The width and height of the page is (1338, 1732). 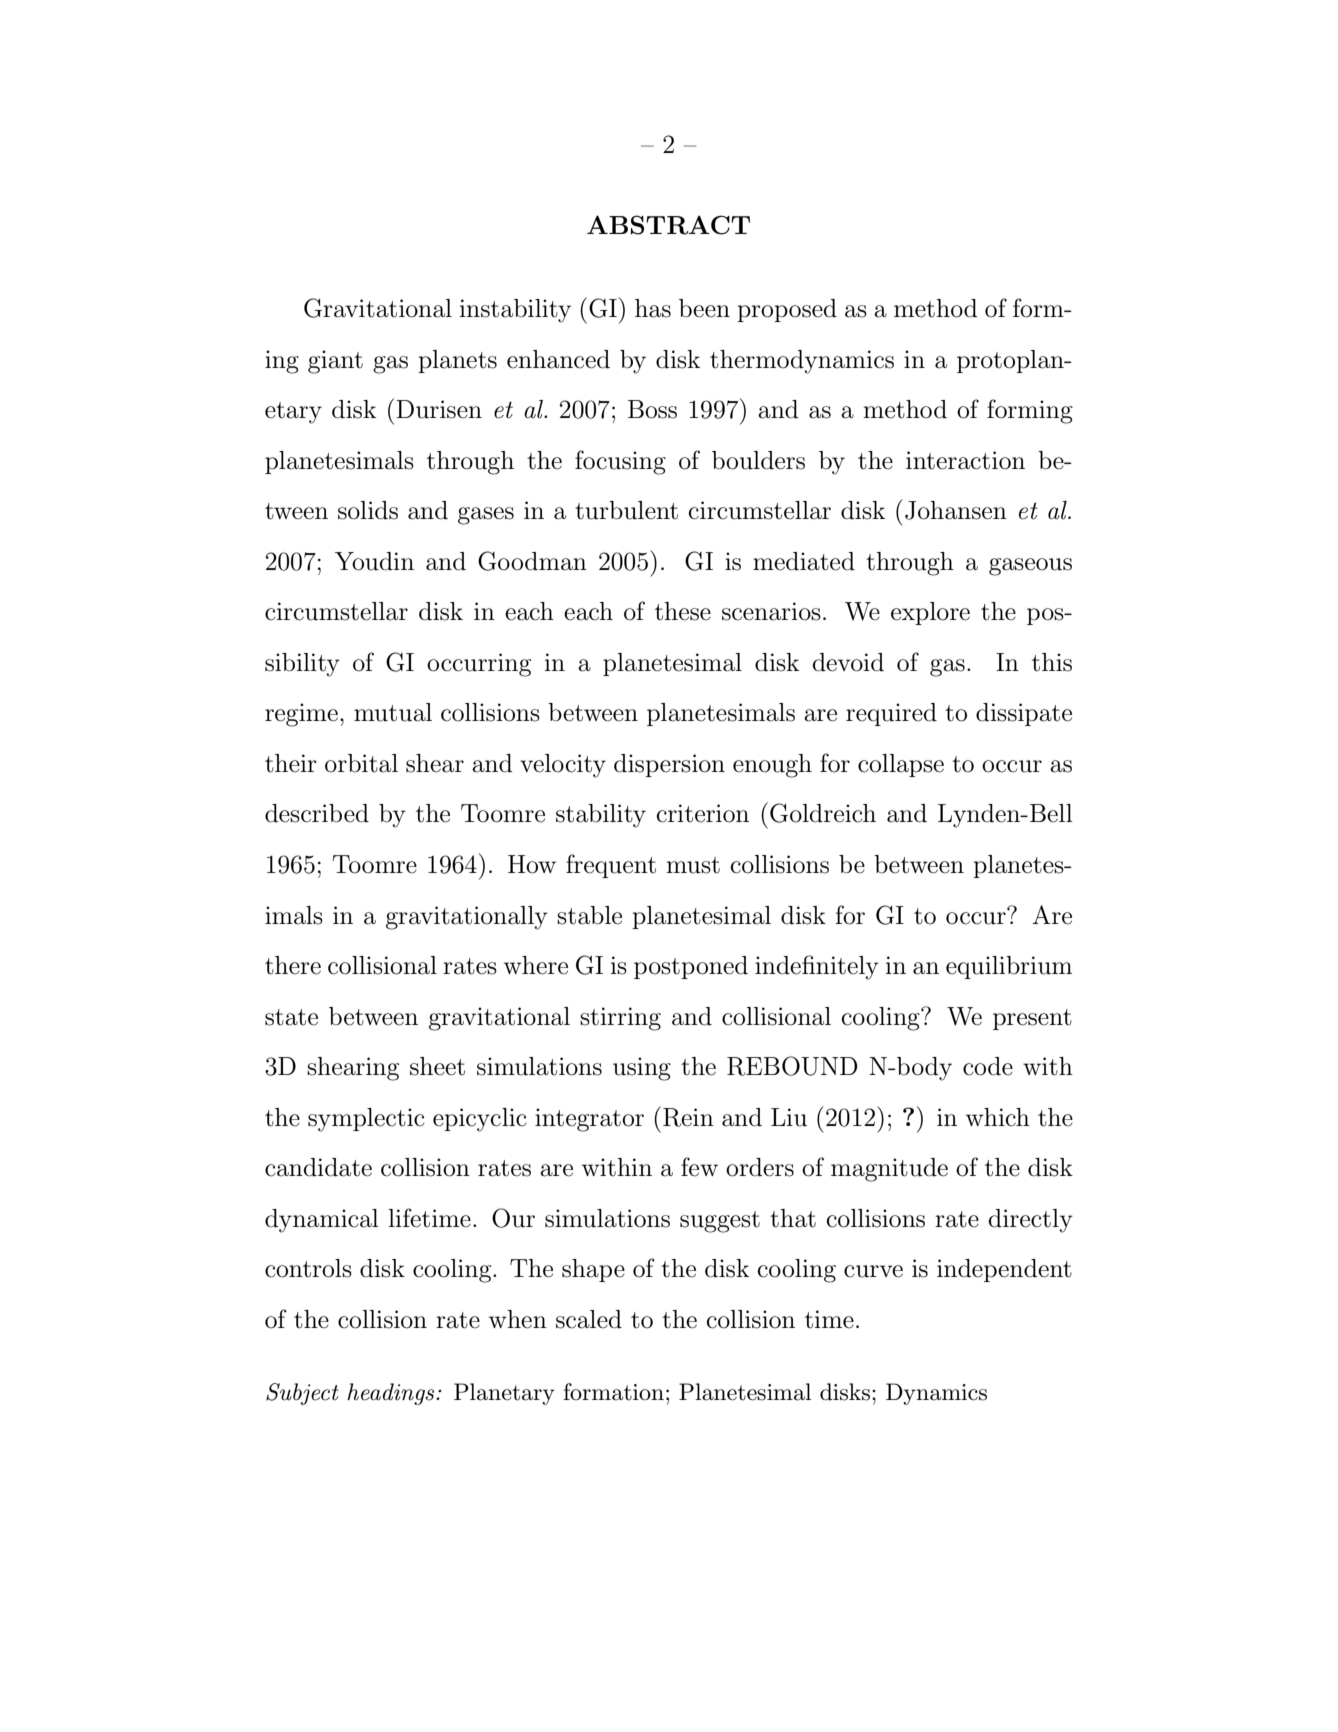 I want to click on headings, so click(x=392, y=1394).
